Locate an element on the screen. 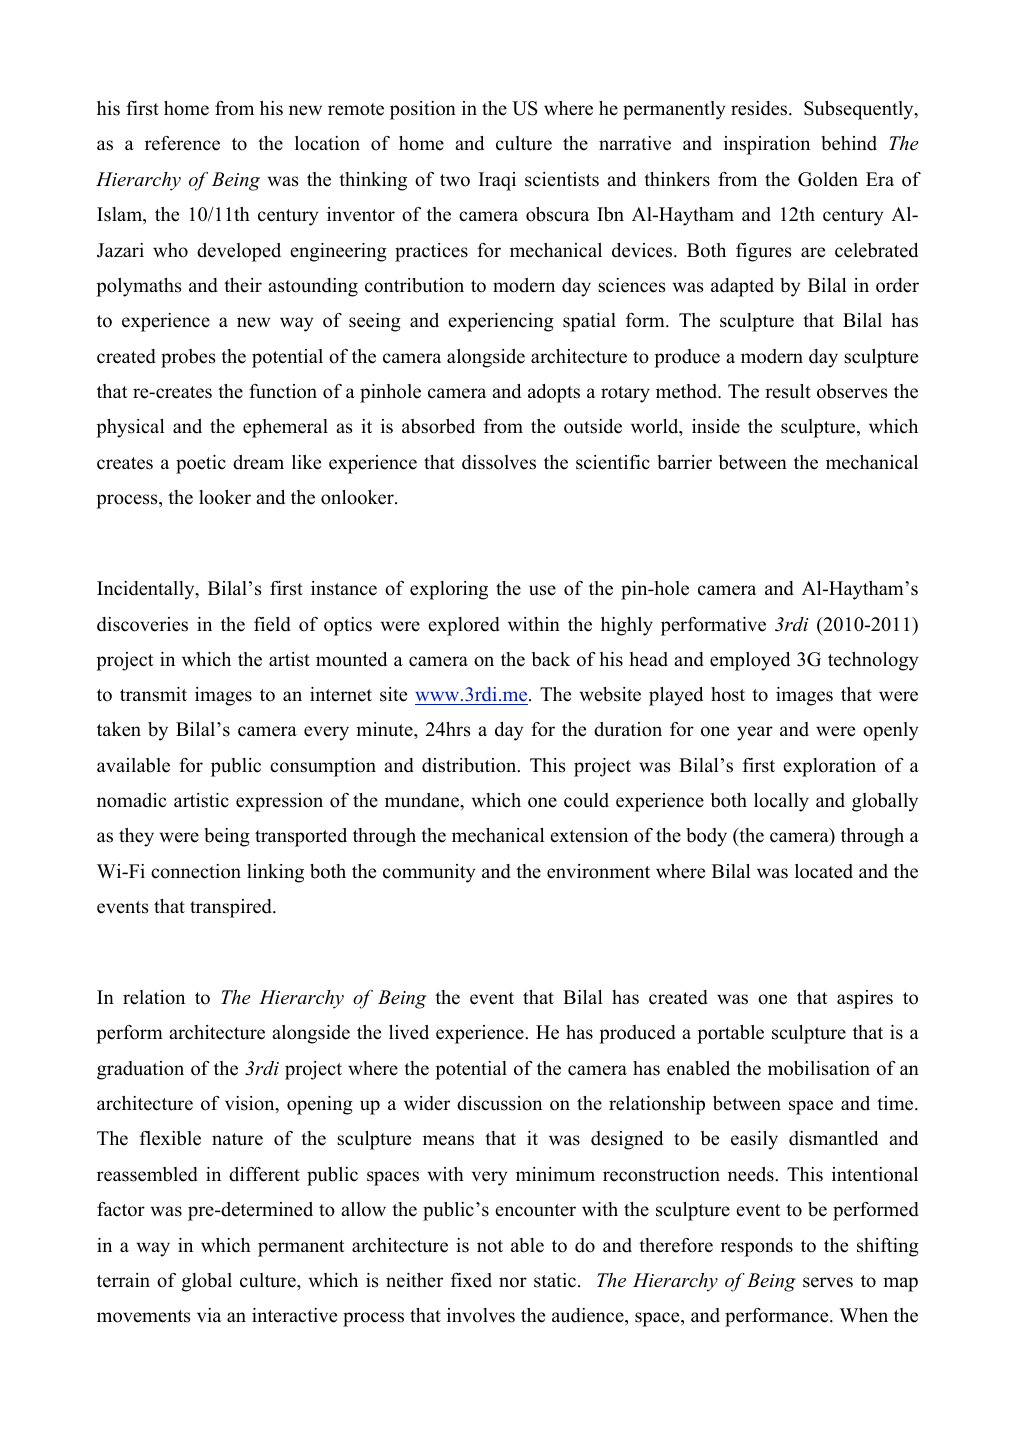  via is located at coordinates (209, 1315).
